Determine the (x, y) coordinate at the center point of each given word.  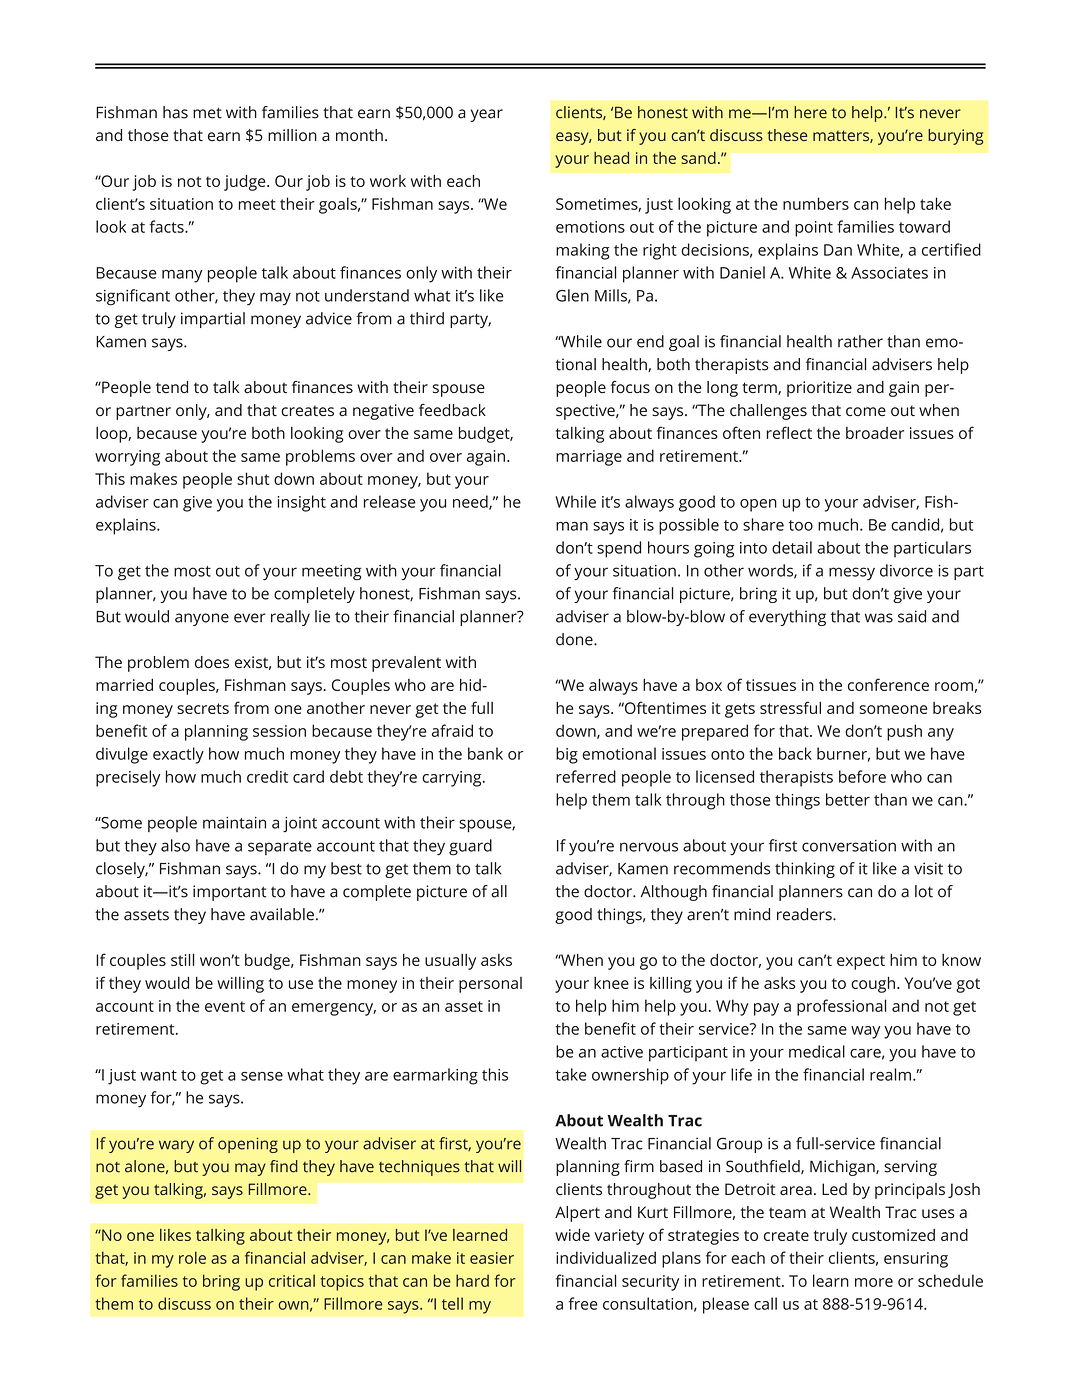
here (810, 112)
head (611, 158)
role (192, 1257)
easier (492, 1258)
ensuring (916, 1260)
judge (246, 183)
